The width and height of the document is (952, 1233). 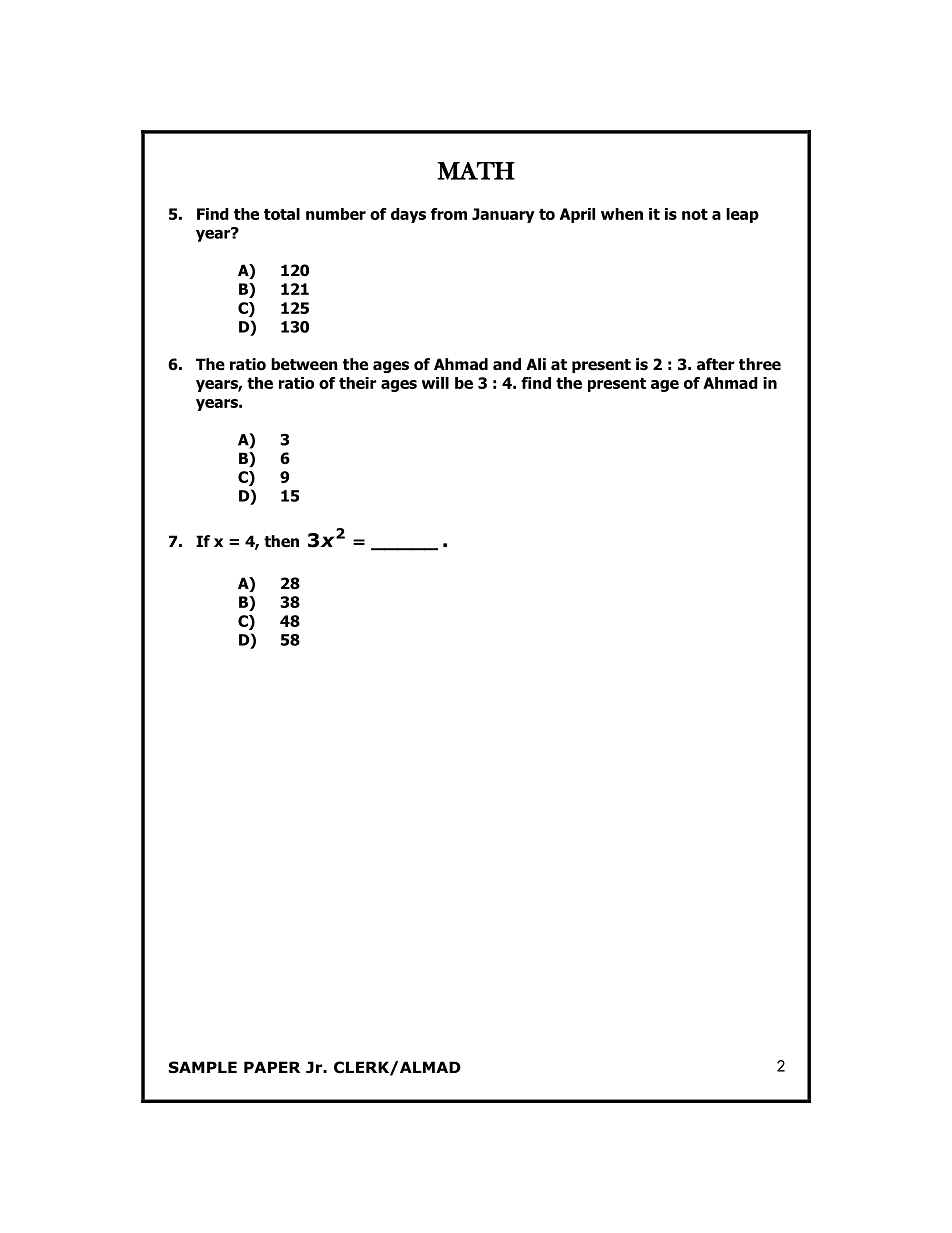 What do you see at coordinates (435, 383) in the document?
I see `will` at bounding box center [435, 383].
